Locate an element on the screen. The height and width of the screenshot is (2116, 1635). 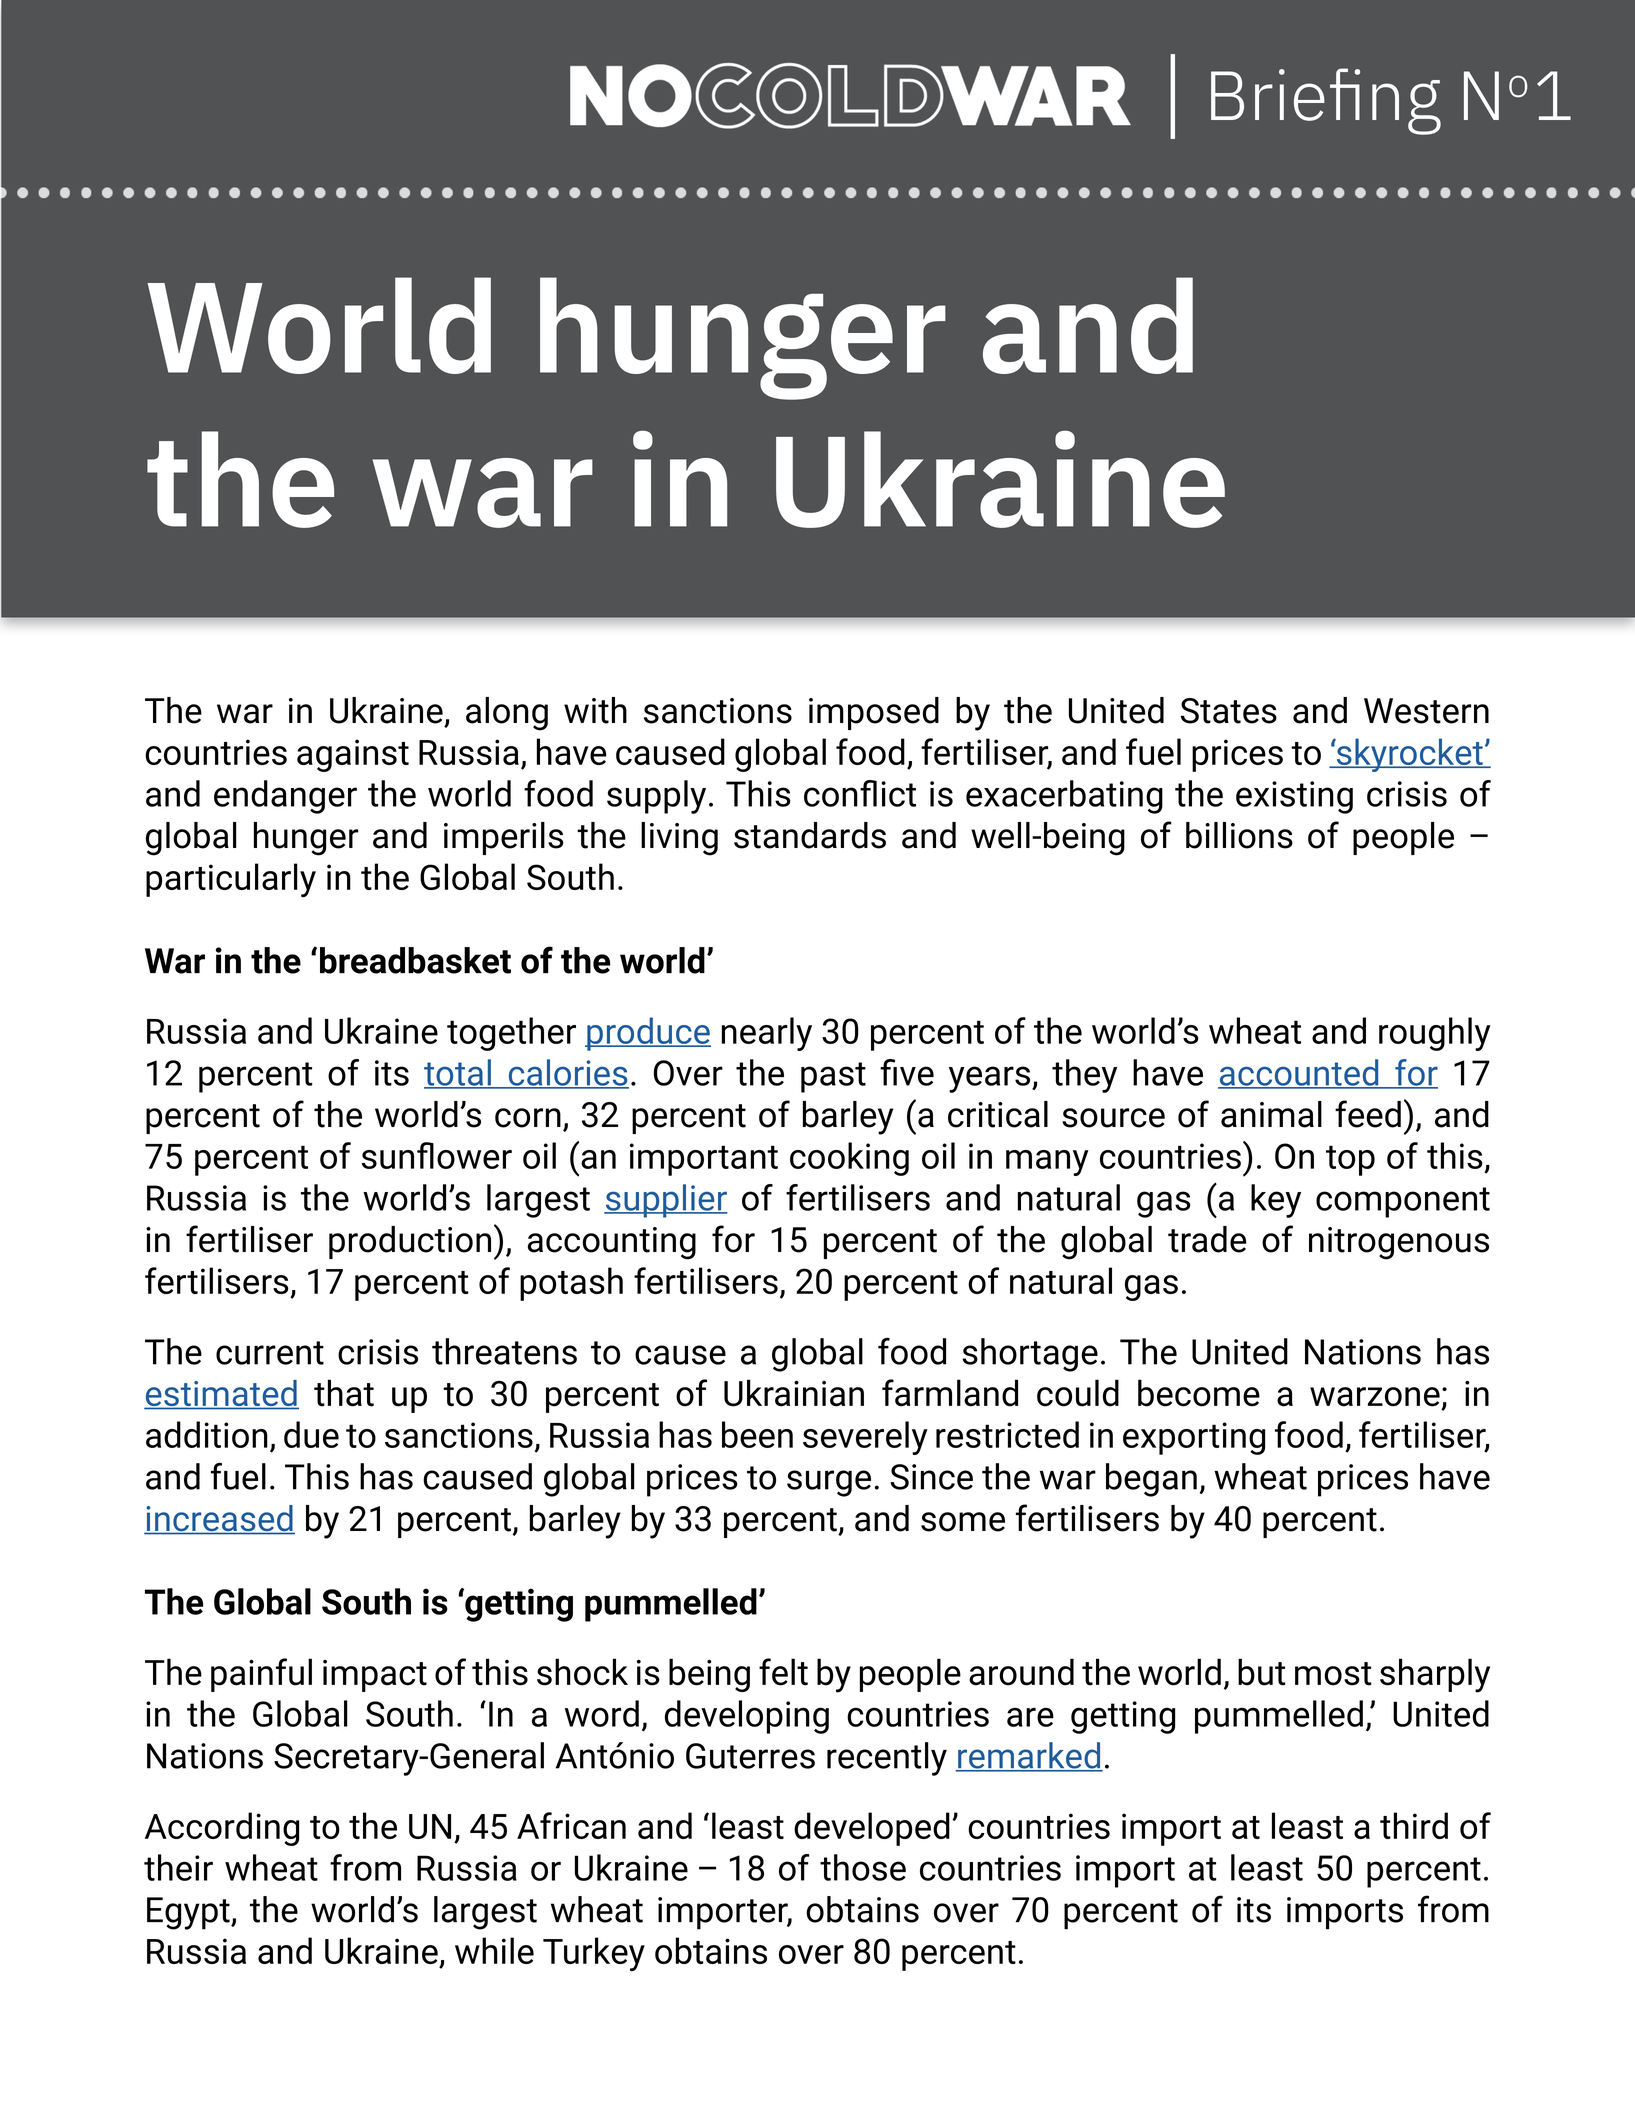
accounted is located at coordinates (1299, 1073).
